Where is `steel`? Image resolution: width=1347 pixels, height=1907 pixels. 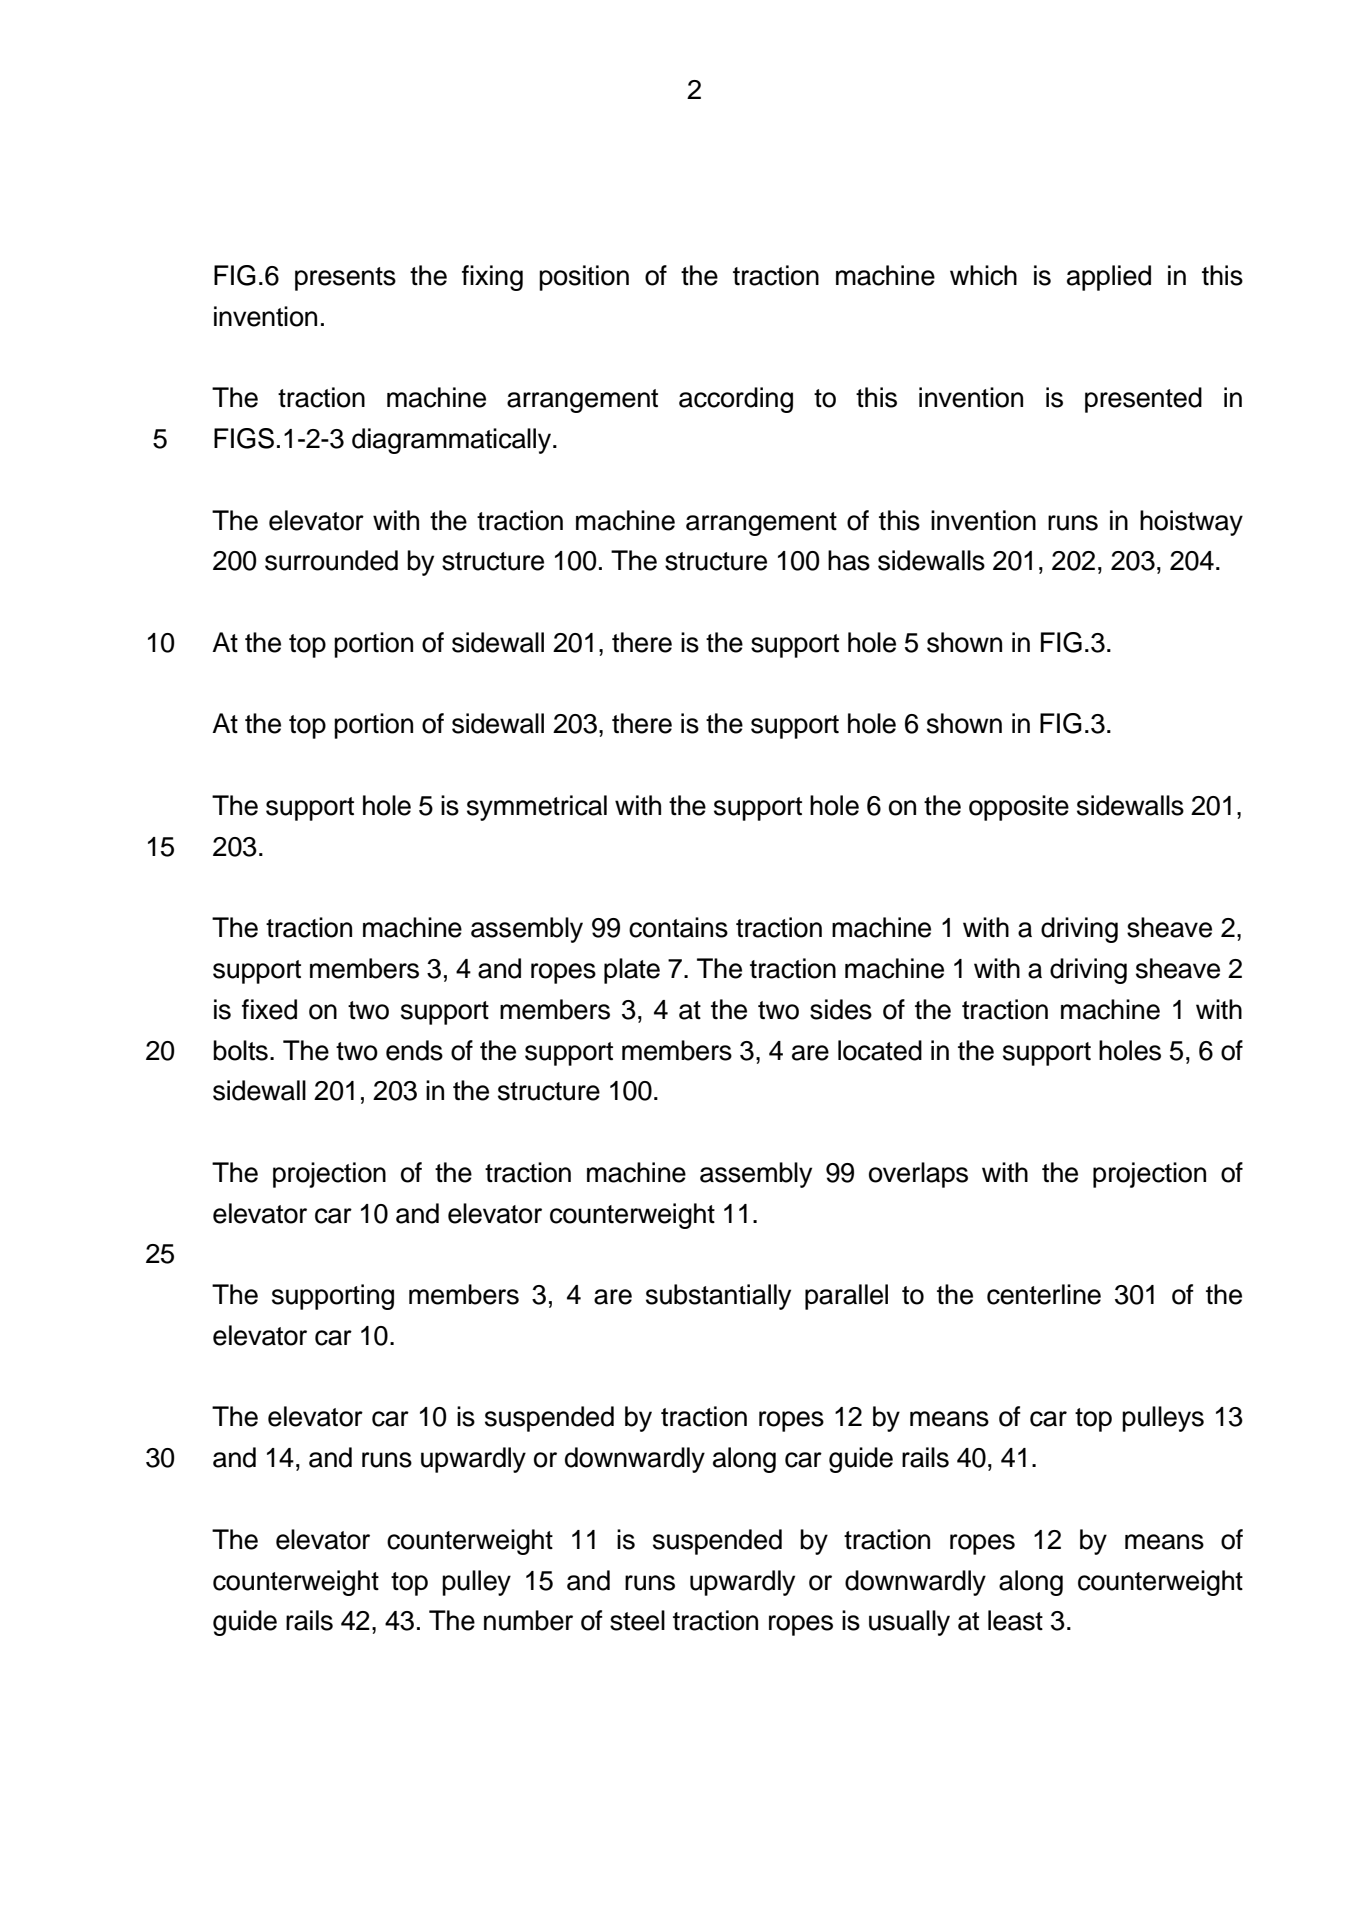 steel is located at coordinates (637, 1620).
